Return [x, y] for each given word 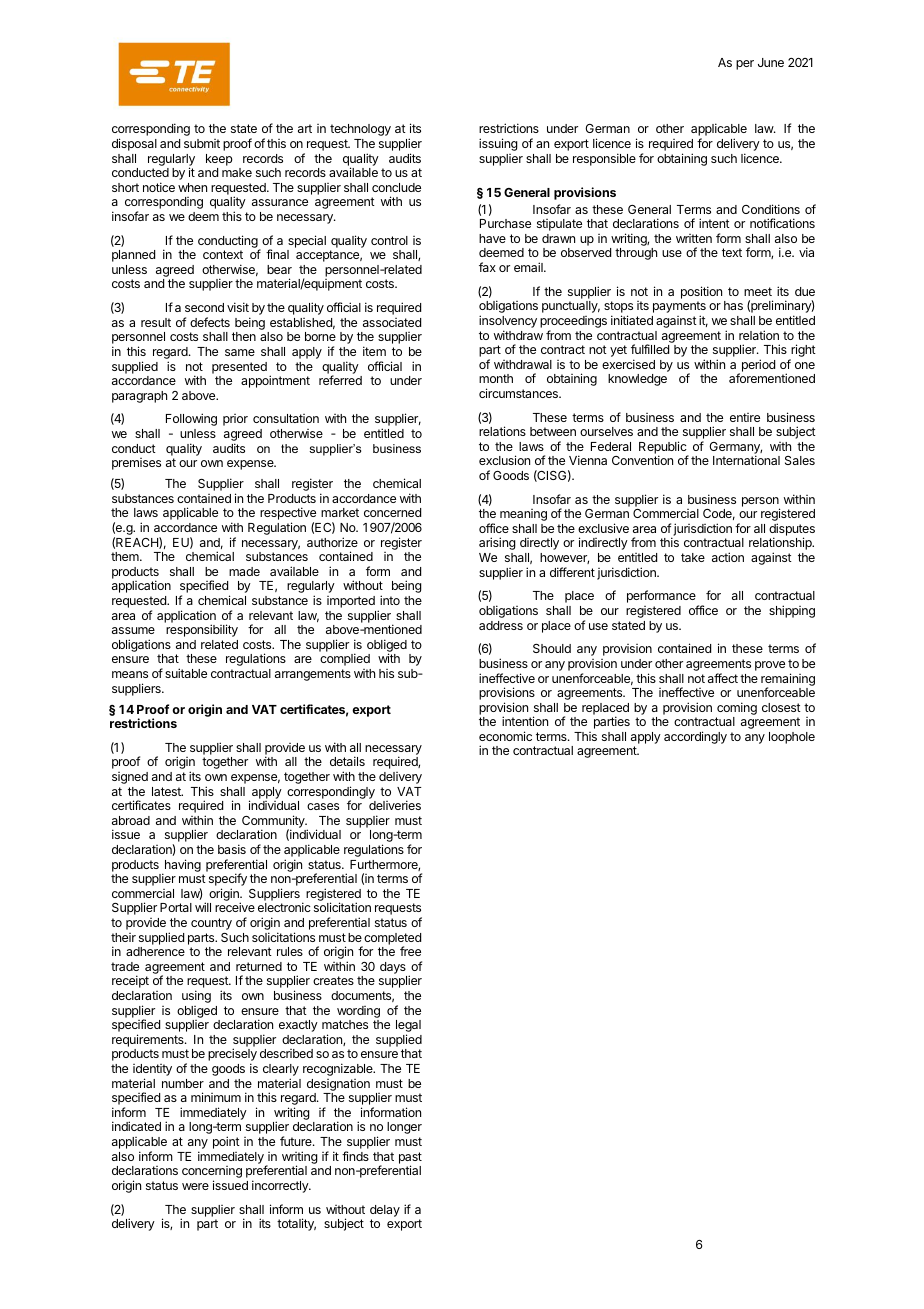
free [410, 951]
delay [385, 1211]
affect [723, 678]
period [757, 366]
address [501, 625]
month [496, 378]
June [771, 62]
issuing [498, 144]
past [410, 1159]
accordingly [695, 737]
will [203, 907]
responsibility [202, 630]
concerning [212, 1173]
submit [202, 143]
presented [239, 368]
